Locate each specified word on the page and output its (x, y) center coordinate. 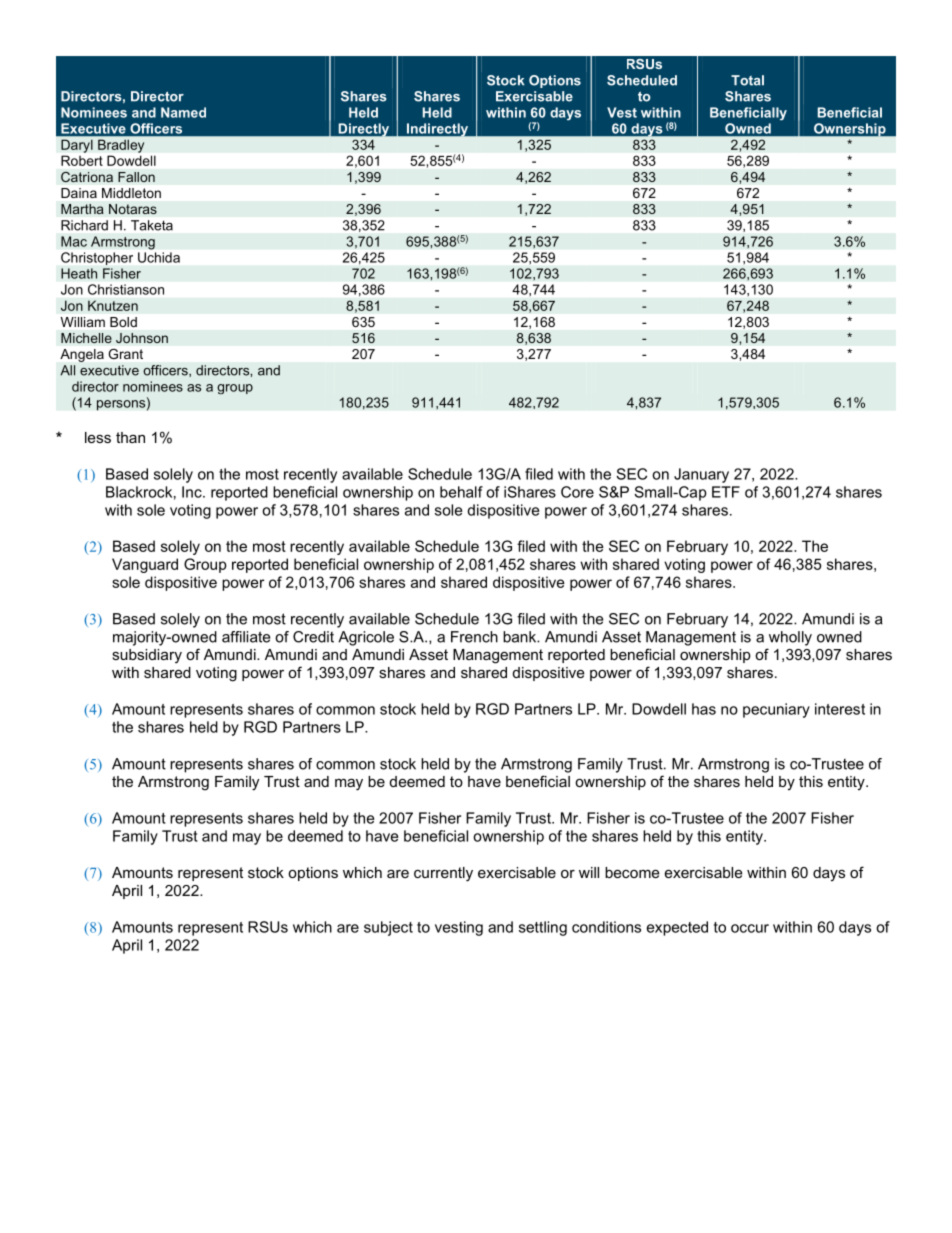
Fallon (136, 177)
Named (183, 112)
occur (750, 928)
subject (388, 928)
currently (443, 874)
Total (747, 80)
